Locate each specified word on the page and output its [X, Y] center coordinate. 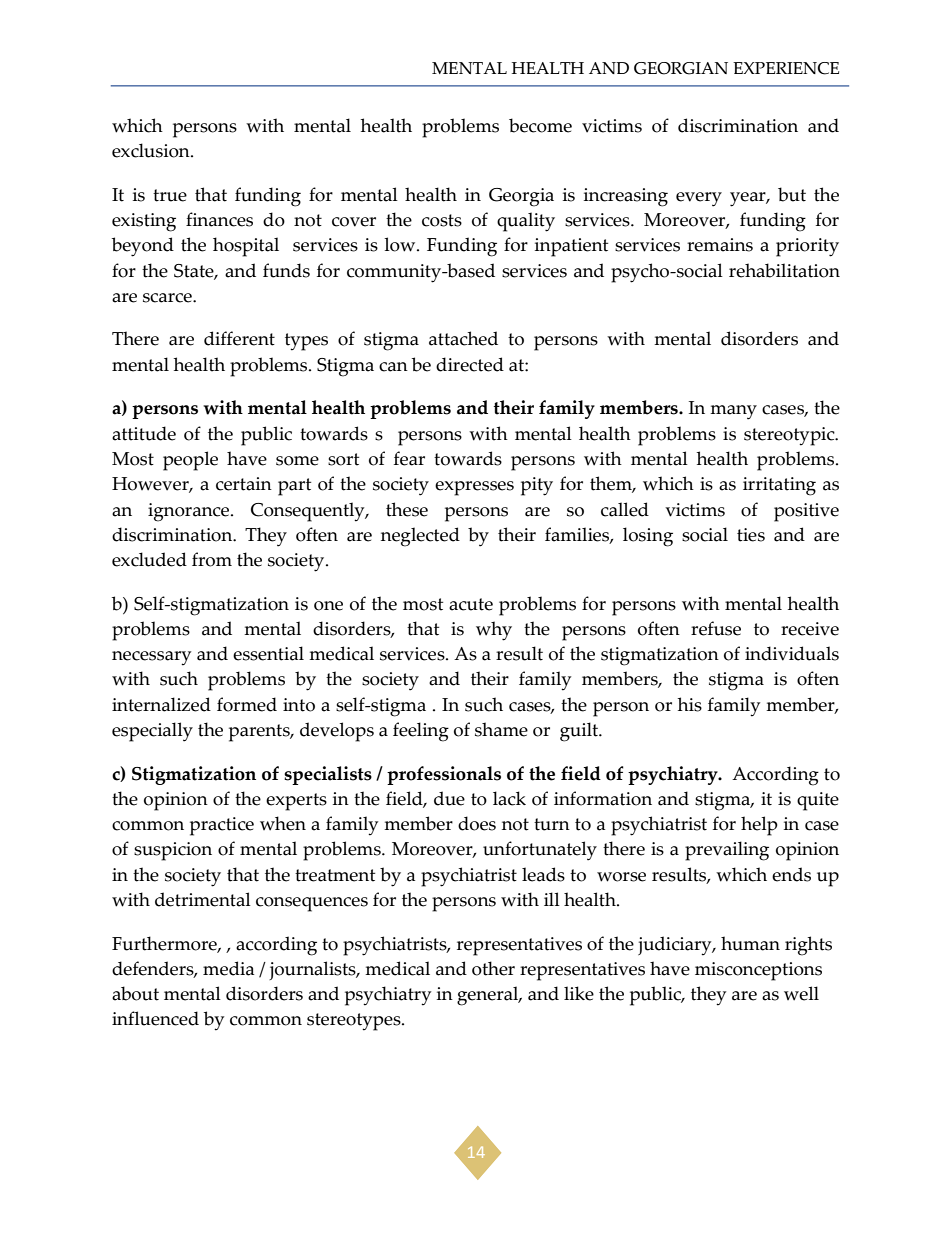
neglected [420, 537]
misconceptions [758, 971]
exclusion [152, 150]
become [540, 125]
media [228, 968]
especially [152, 732]
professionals [444, 775]
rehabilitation [784, 270]
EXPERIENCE [786, 68]
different [239, 338]
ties [751, 535]
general [489, 996]
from [212, 559]
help [759, 826]
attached [463, 338]
